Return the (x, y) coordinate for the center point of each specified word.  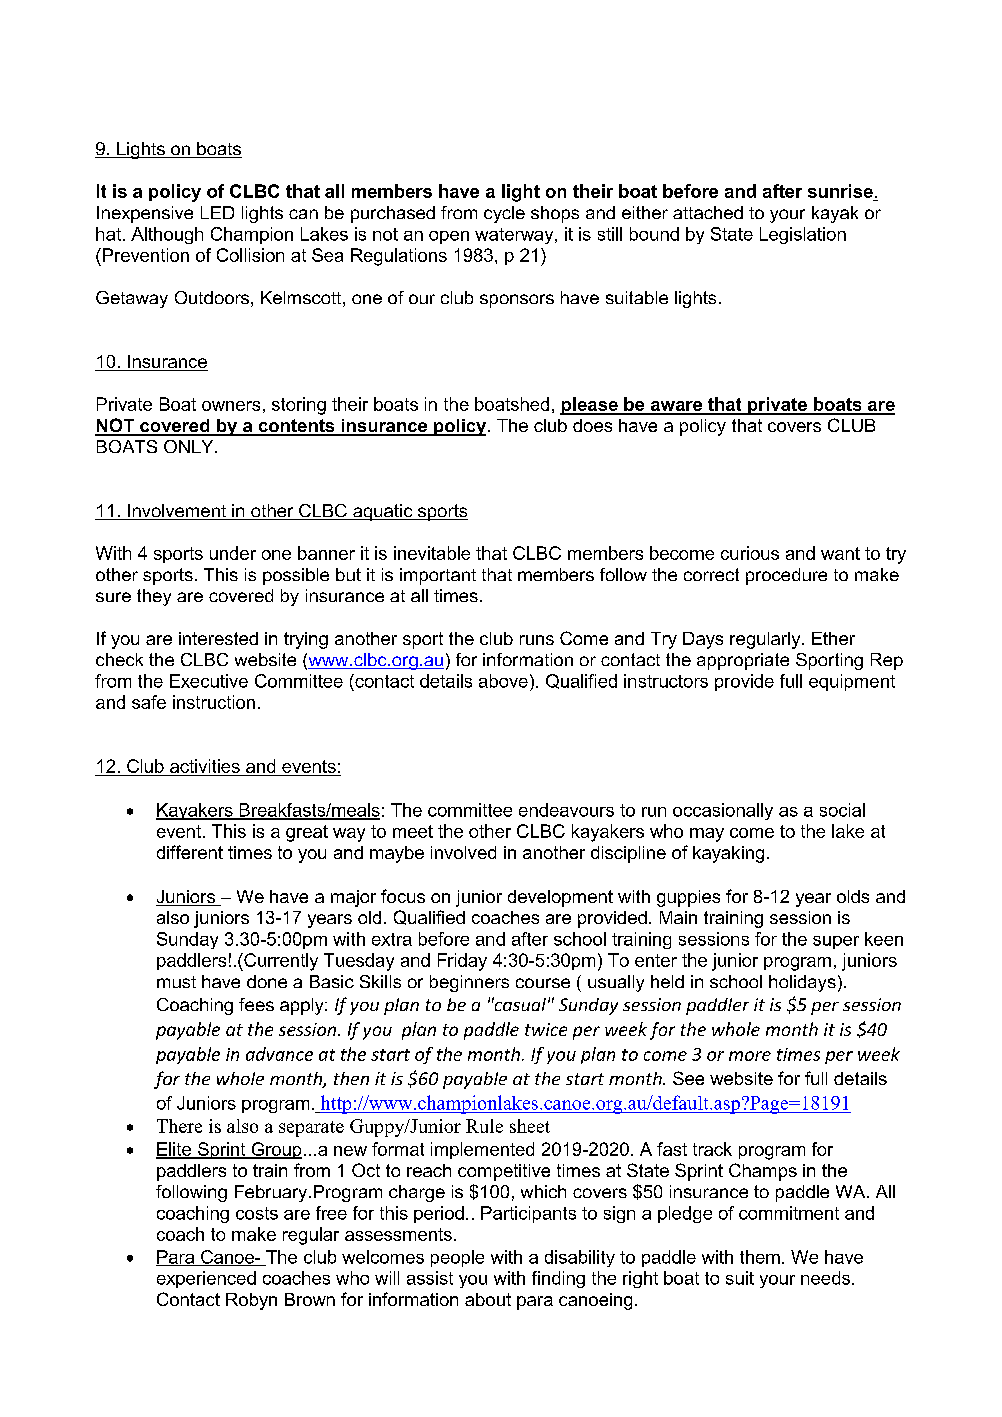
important (438, 576)
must (176, 982)
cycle (504, 214)
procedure (786, 576)
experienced (206, 1279)
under (233, 553)
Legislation (803, 235)
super (836, 942)
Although (167, 235)
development (560, 898)
